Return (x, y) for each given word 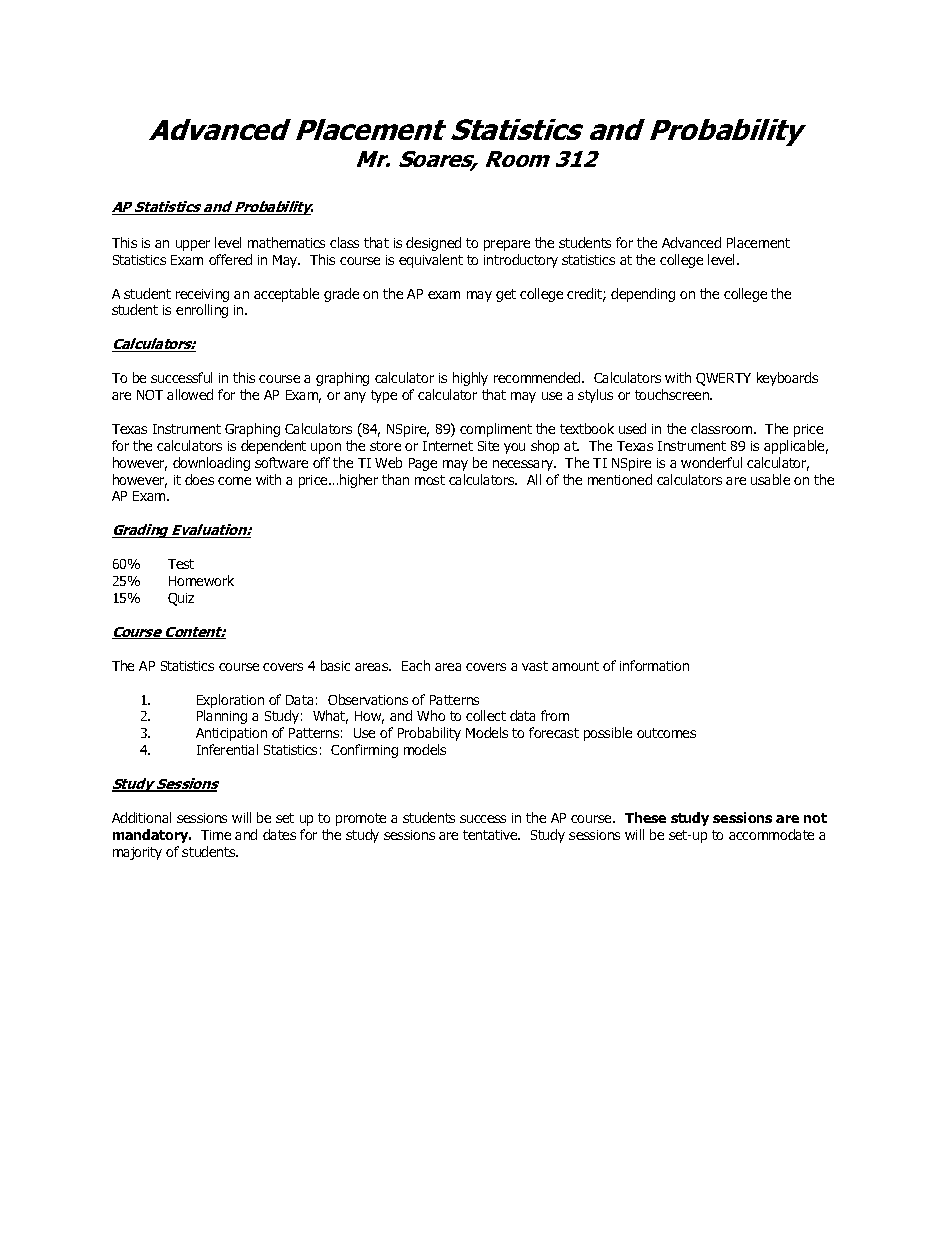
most (430, 480)
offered (230, 259)
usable (770, 479)
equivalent (431, 261)
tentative (491, 835)
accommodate (771, 834)
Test (181, 564)
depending (643, 295)
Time (216, 835)
